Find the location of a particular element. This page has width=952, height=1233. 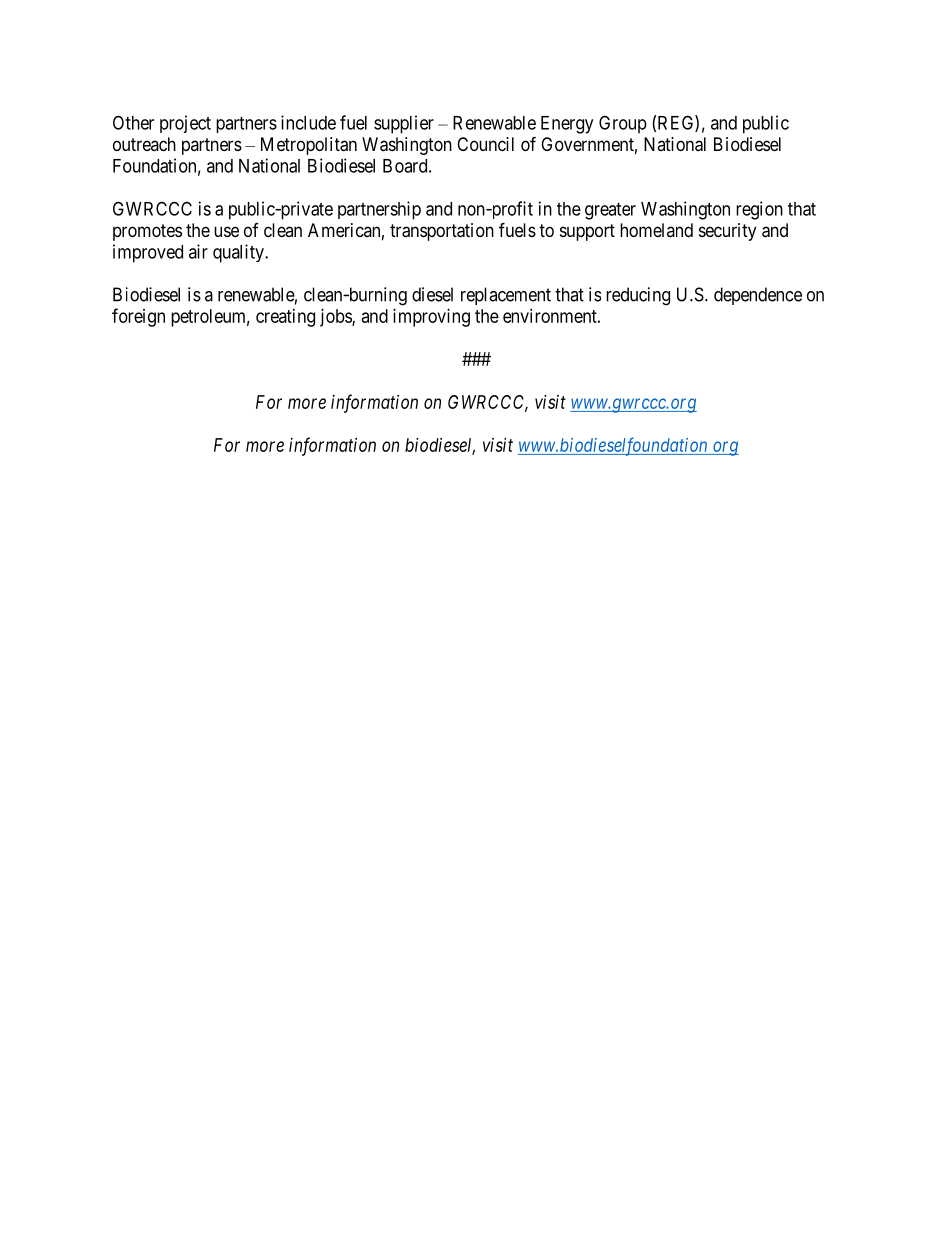

use is located at coordinates (226, 231).
